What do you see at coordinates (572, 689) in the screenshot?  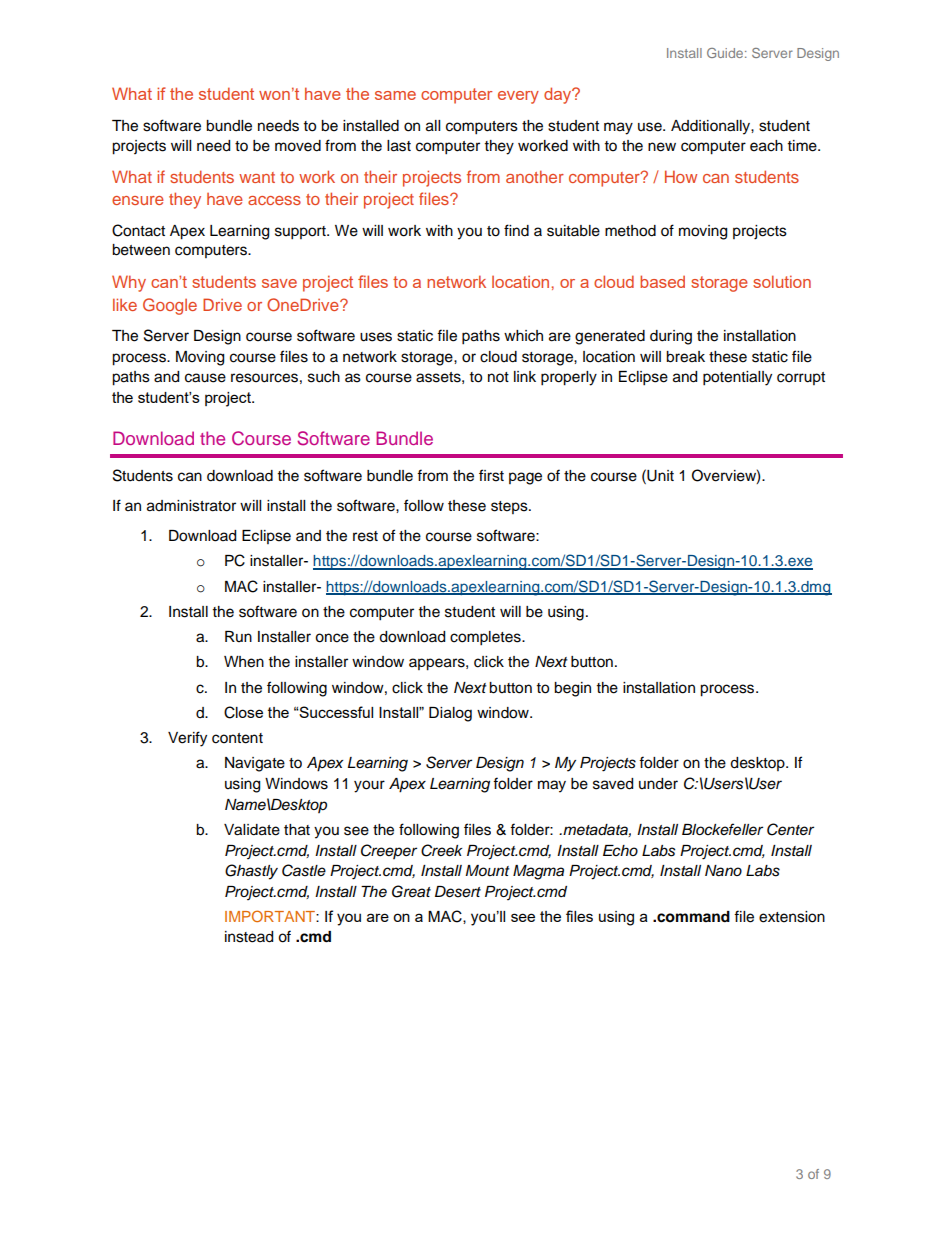 I see `begin` at bounding box center [572, 689].
